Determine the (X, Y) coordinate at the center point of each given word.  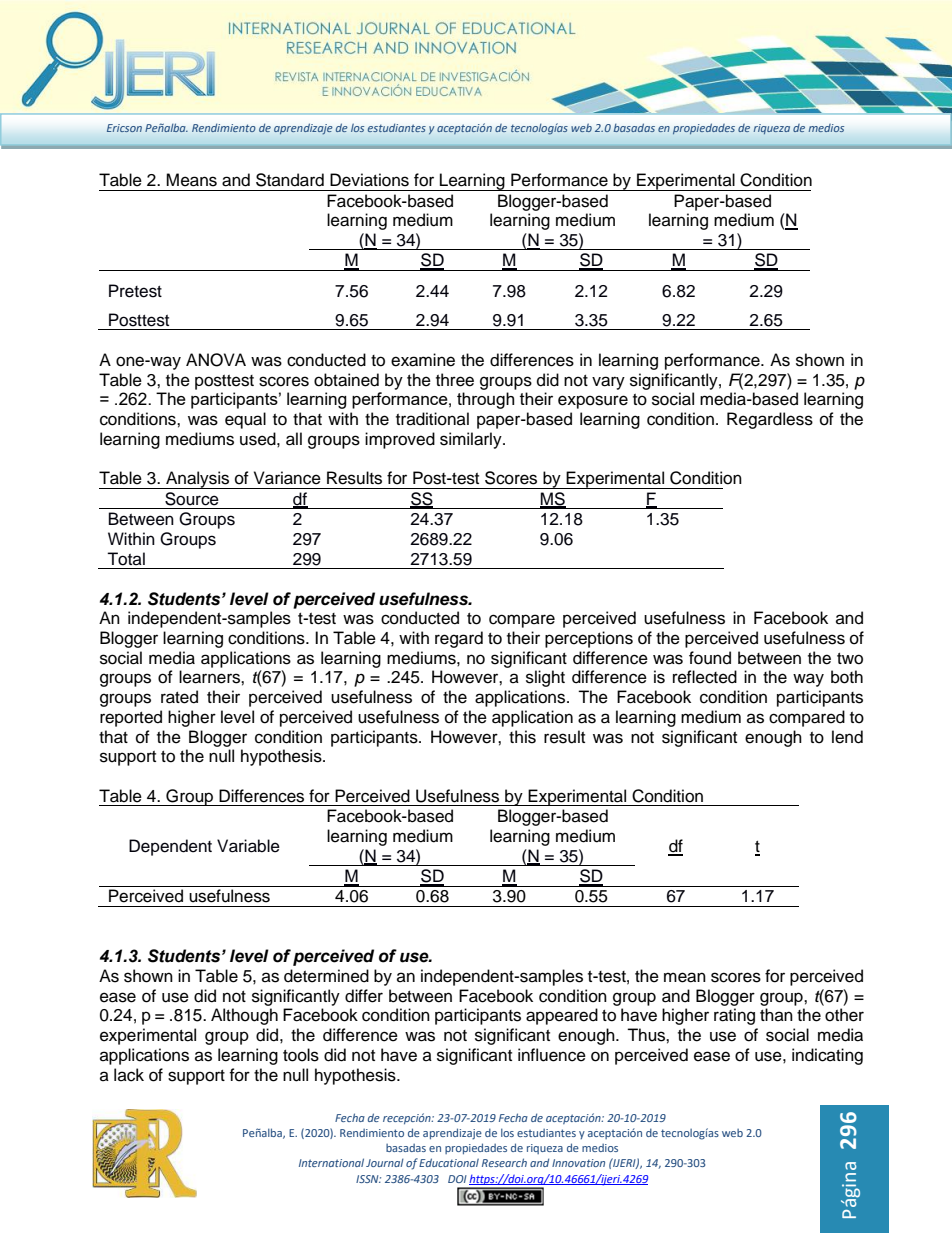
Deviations (369, 180)
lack (129, 1075)
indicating (827, 1056)
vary (608, 383)
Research (504, 1162)
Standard (290, 180)
